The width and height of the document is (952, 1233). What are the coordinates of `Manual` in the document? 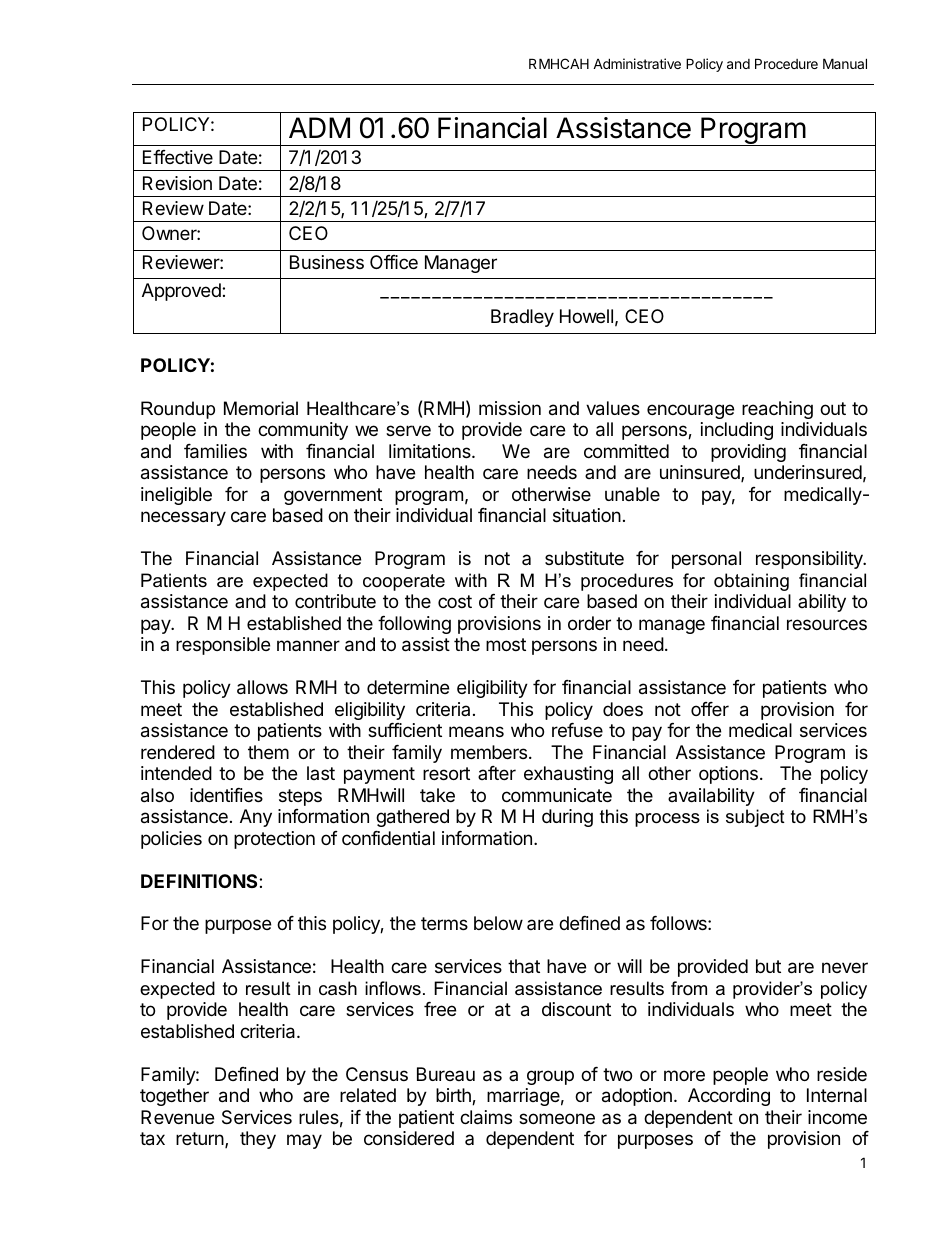 It's located at (845, 63).
